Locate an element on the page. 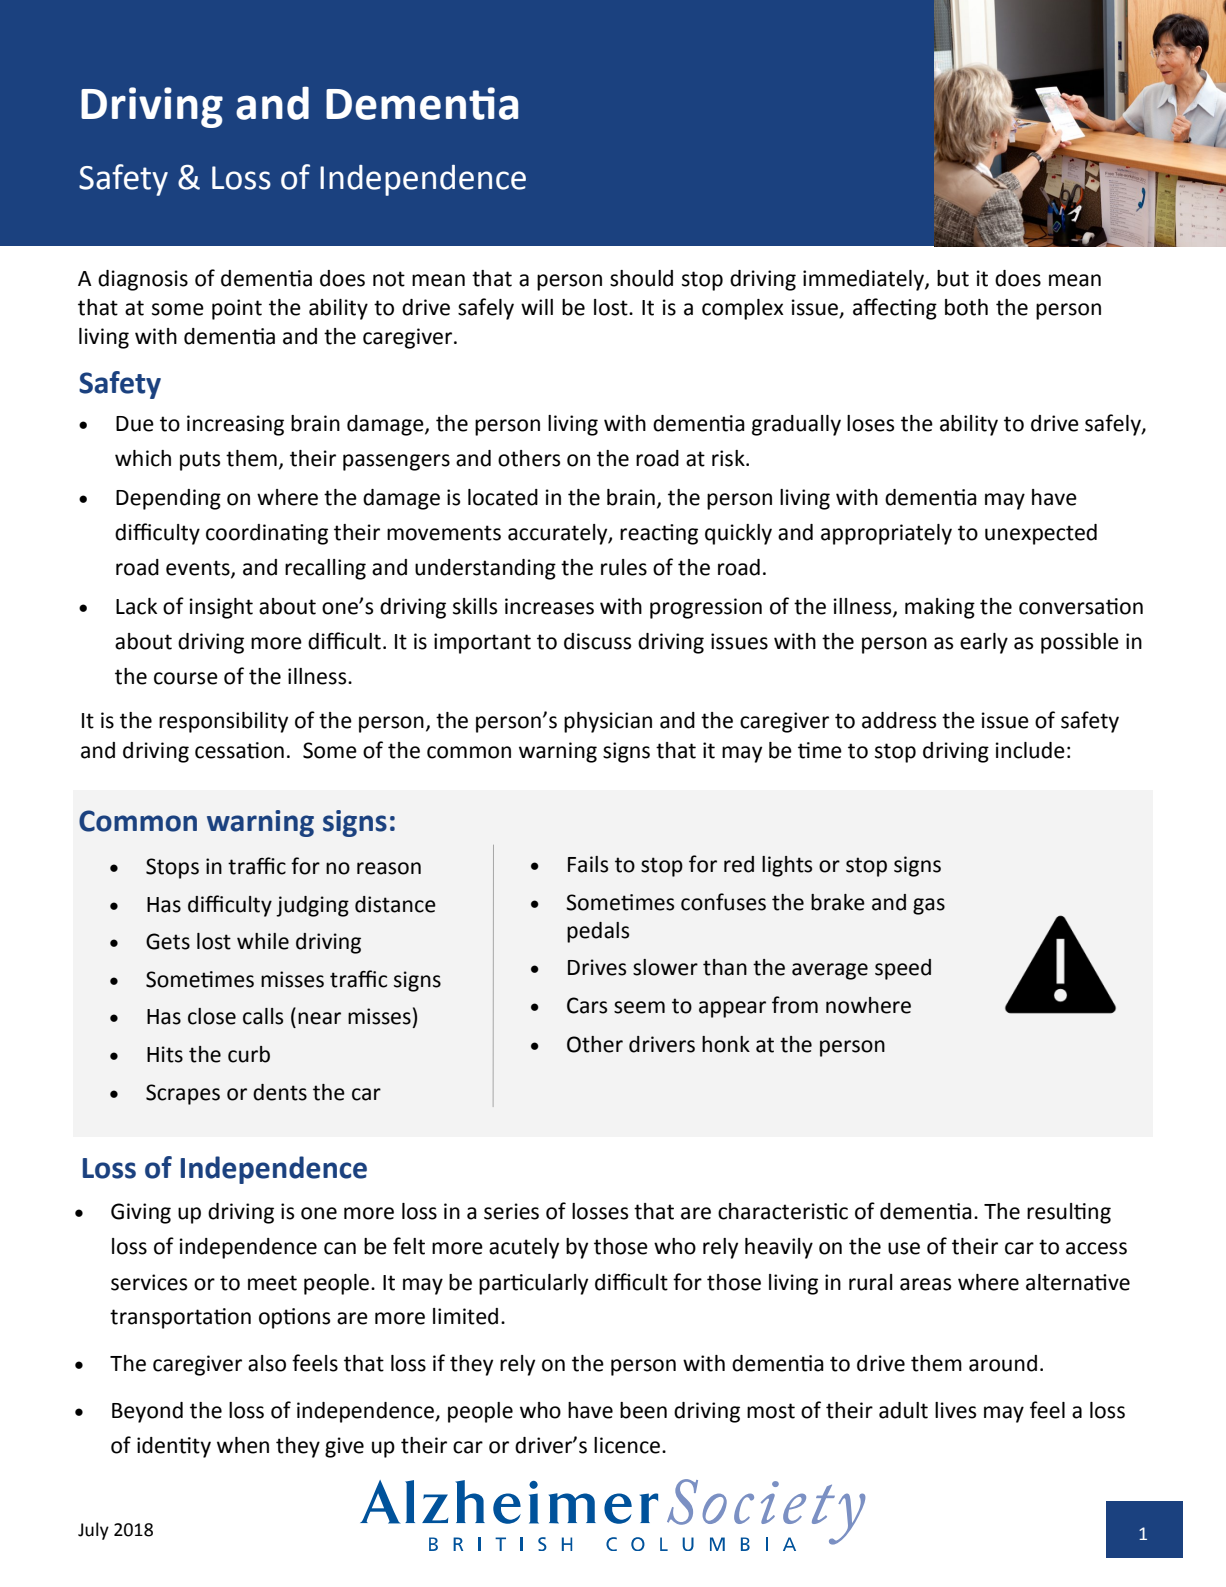 The width and height of the page is (1226, 1587). pedals is located at coordinates (598, 932).
